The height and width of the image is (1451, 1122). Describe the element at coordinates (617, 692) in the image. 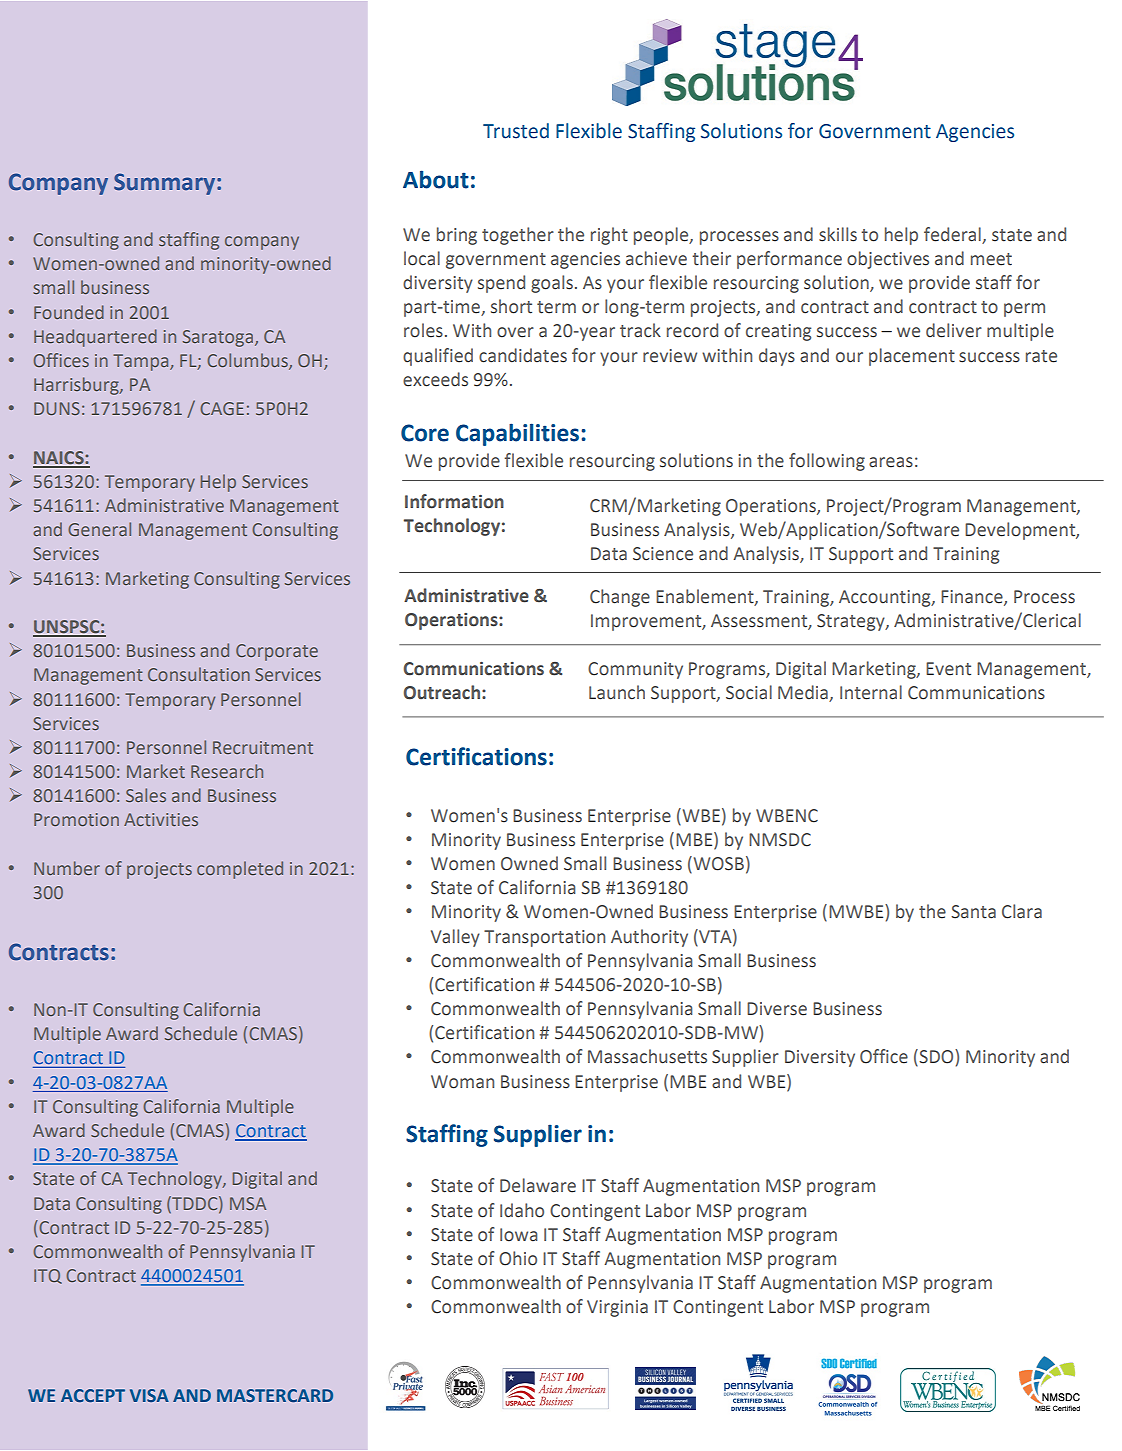

I see `Launch` at that location.
